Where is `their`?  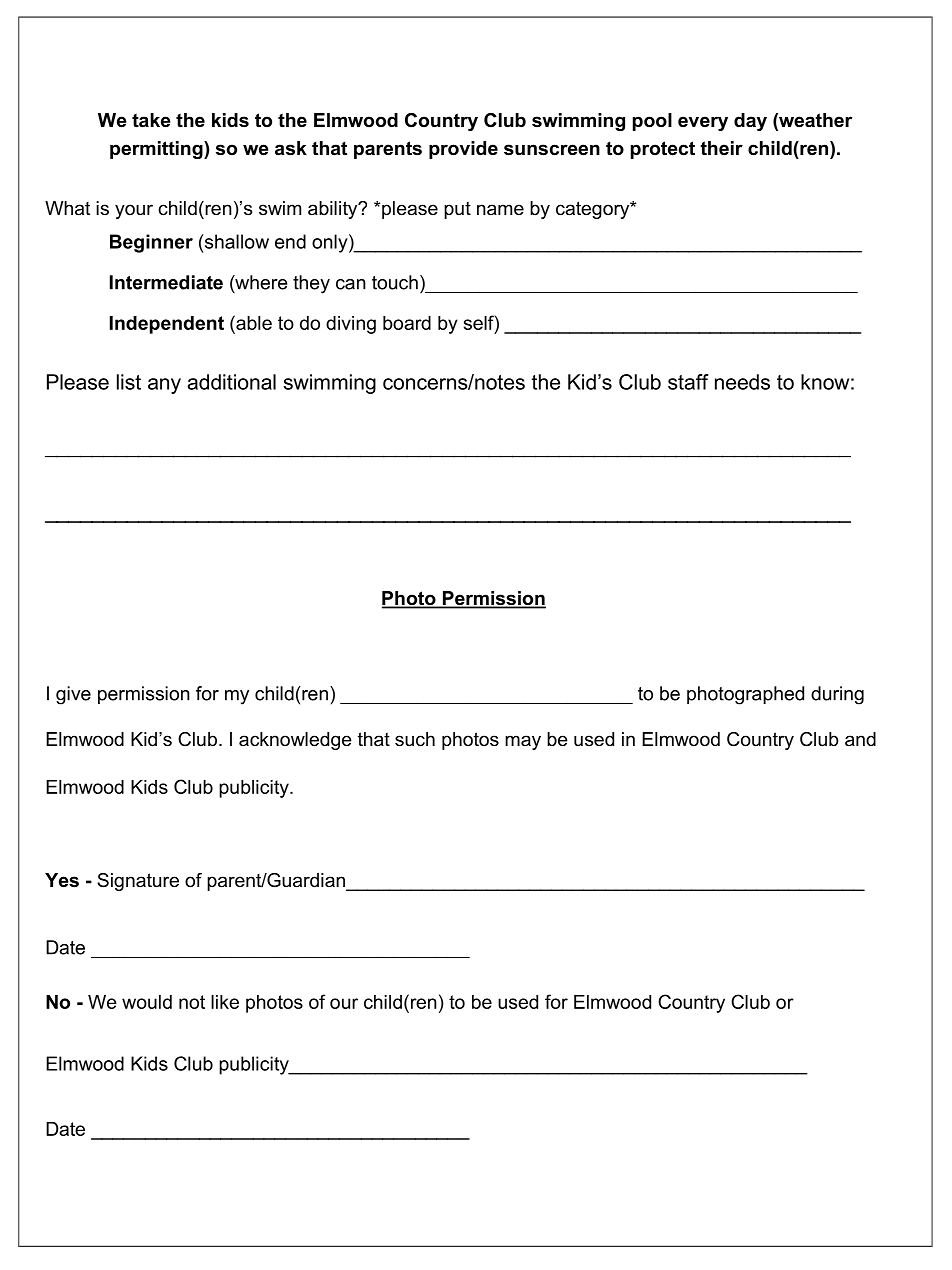
their is located at coordinates (721, 148).
